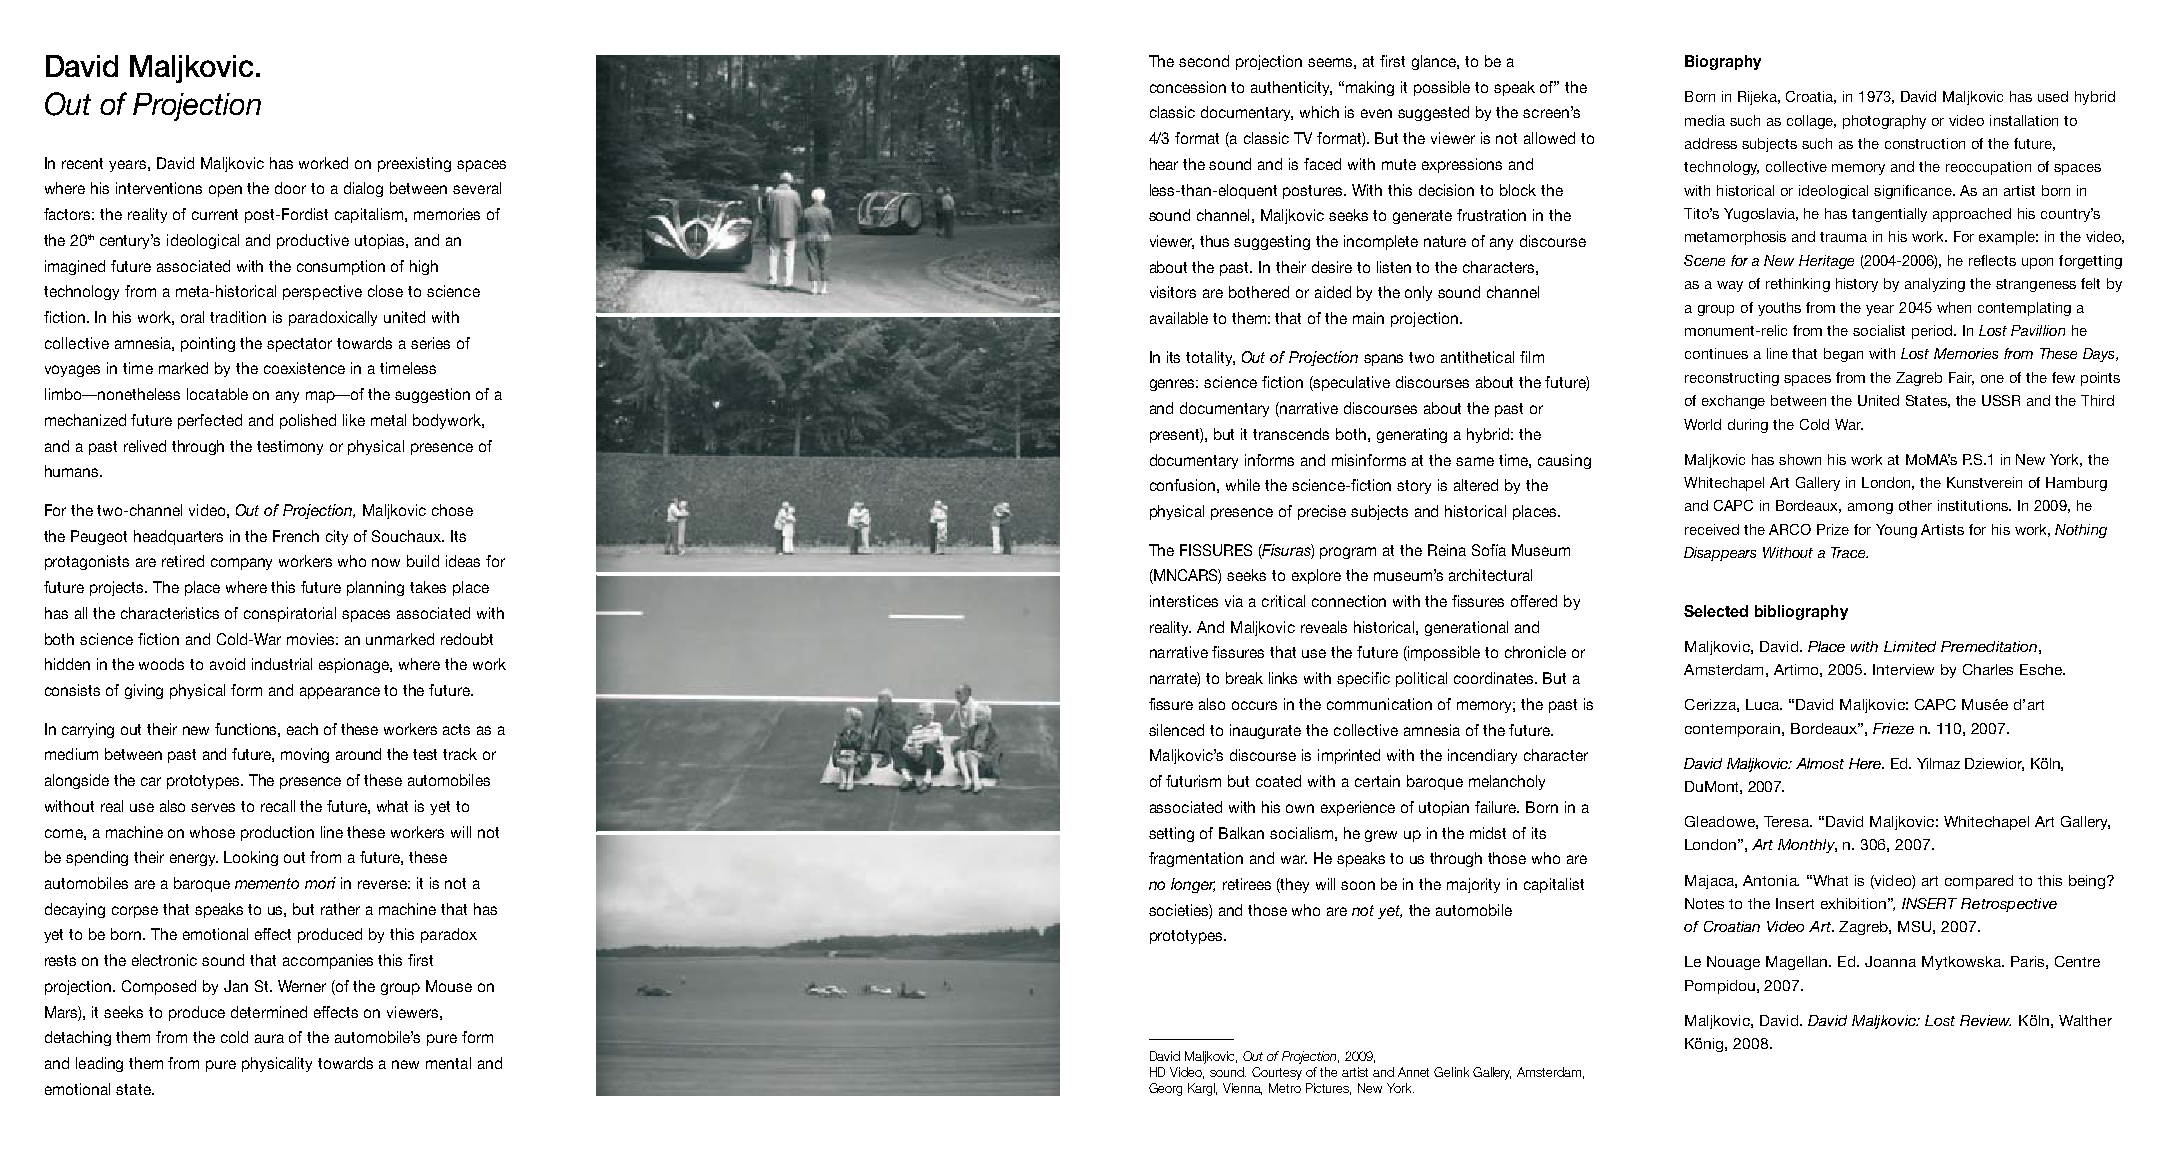 The width and height of the image is (2176, 1160). I want to click on interstices, so click(1184, 601).
